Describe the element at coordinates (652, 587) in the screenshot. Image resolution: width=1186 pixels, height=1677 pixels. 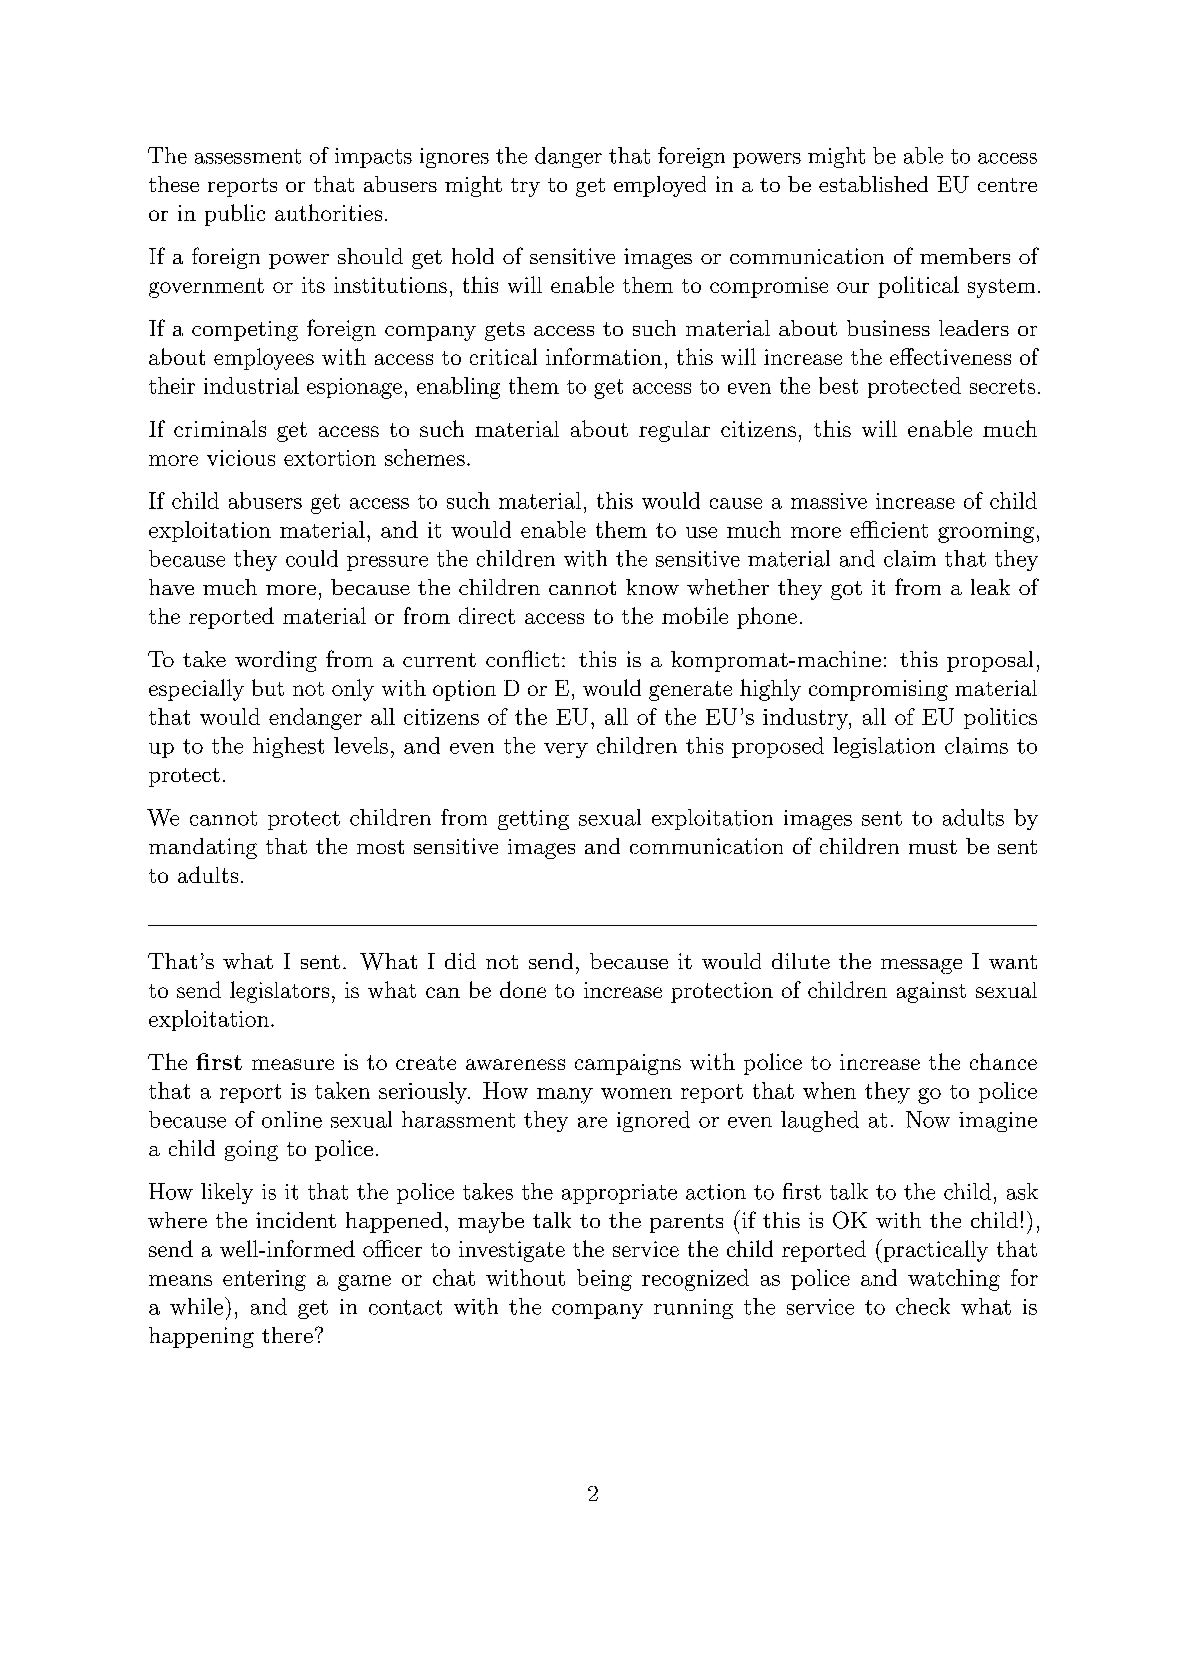
I see `know` at that location.
